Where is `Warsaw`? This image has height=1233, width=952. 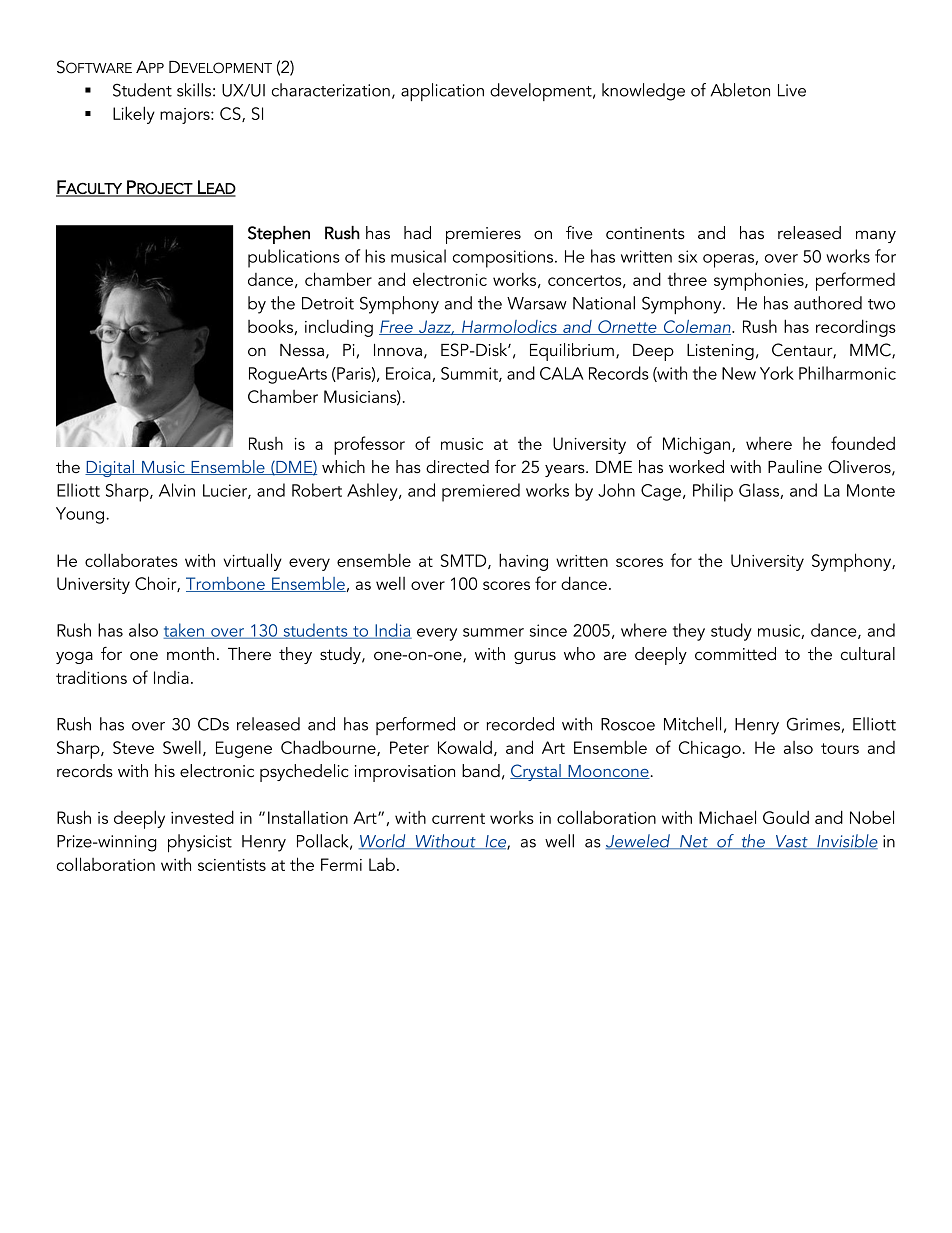
Warsaw is located at coordinates (537, 303).
